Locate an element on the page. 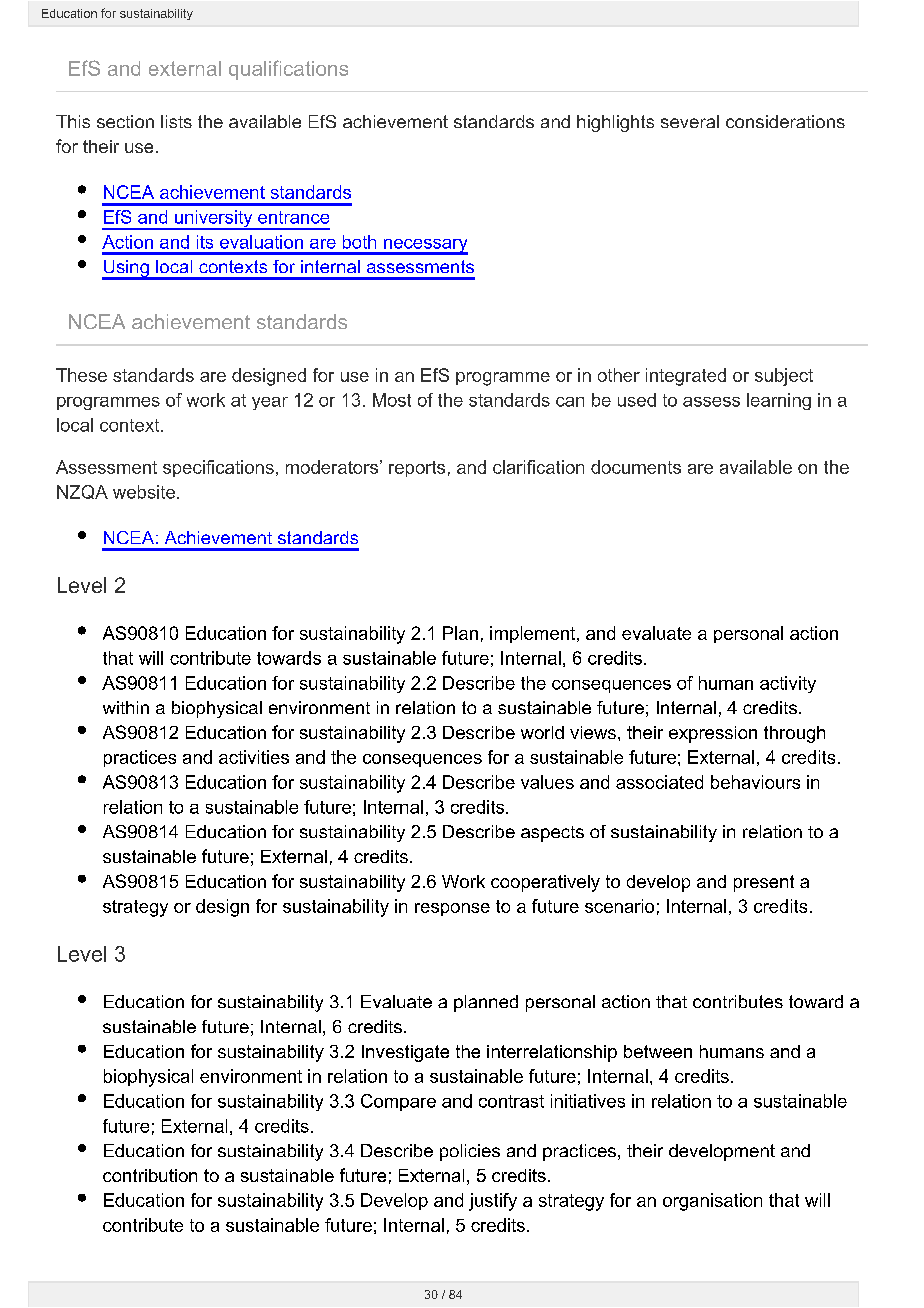 This image has width=924, height=1308. documents is located at coordinates (636, 467).
